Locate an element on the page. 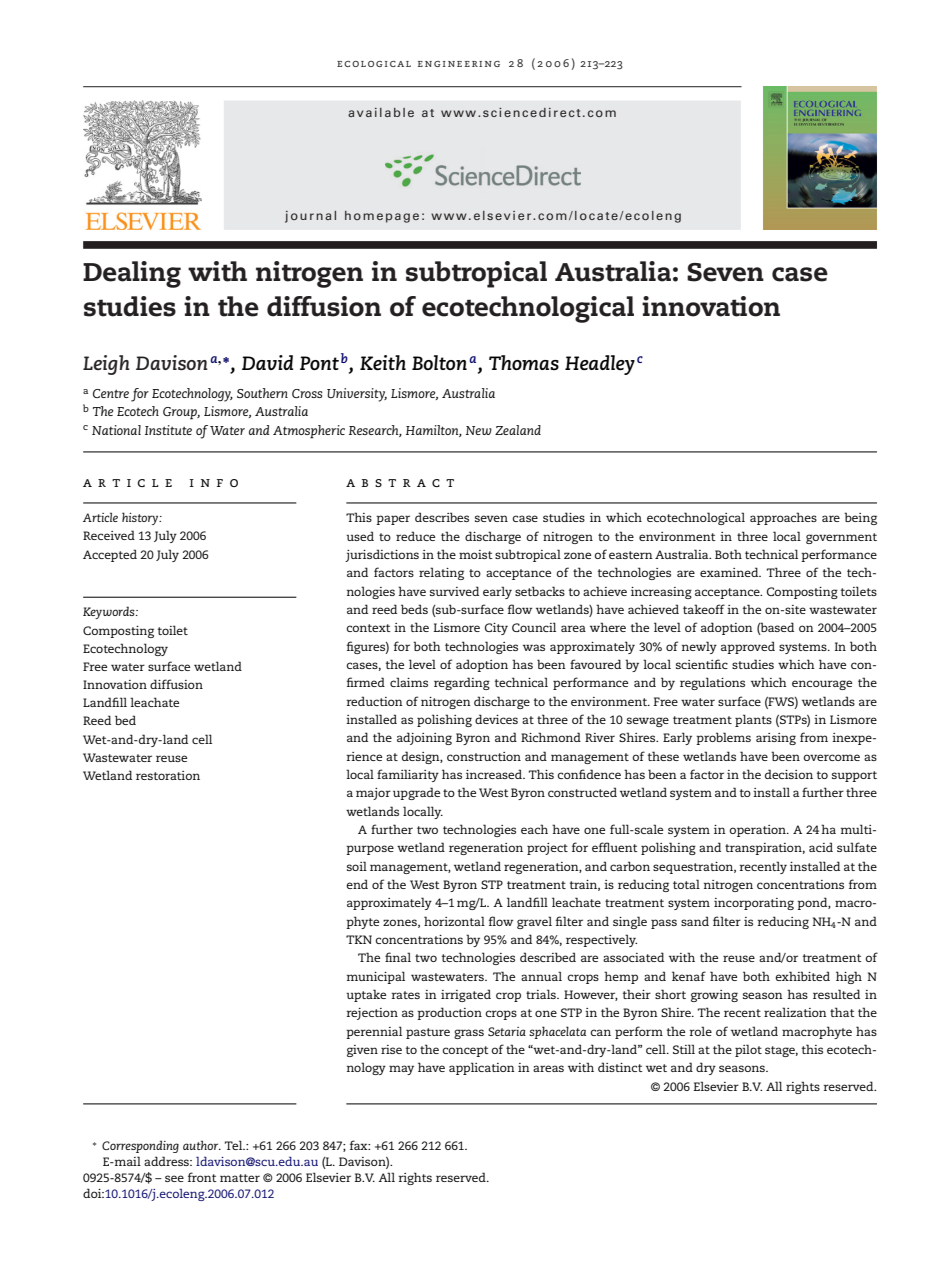 This image has width=952, height=1271. Keywords is located at coordinates (110, 612).
